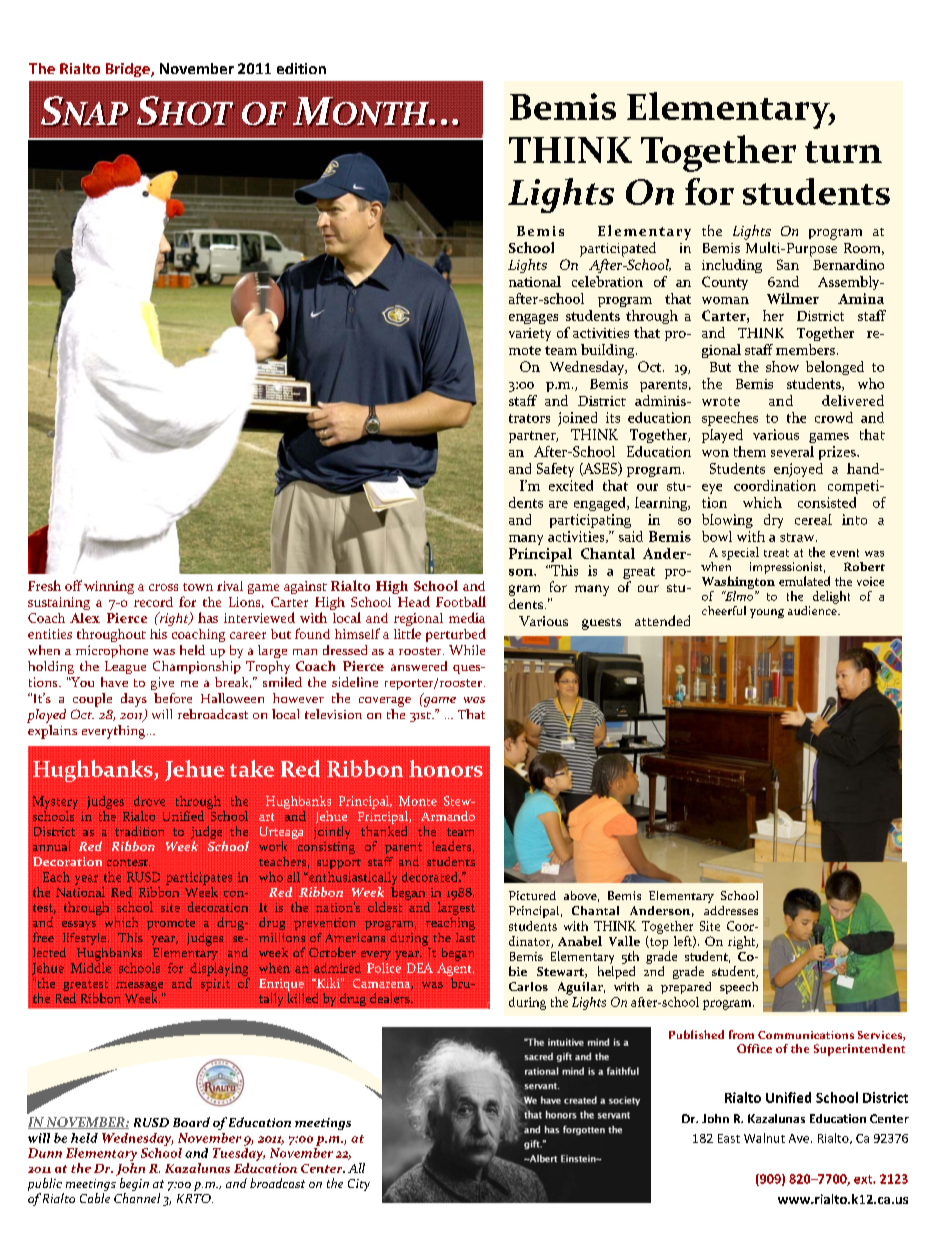 This screenshot has width=952, height=1233. Describe the element at coordinates (792, 451) in the screenshot. I see `several` at that location.
